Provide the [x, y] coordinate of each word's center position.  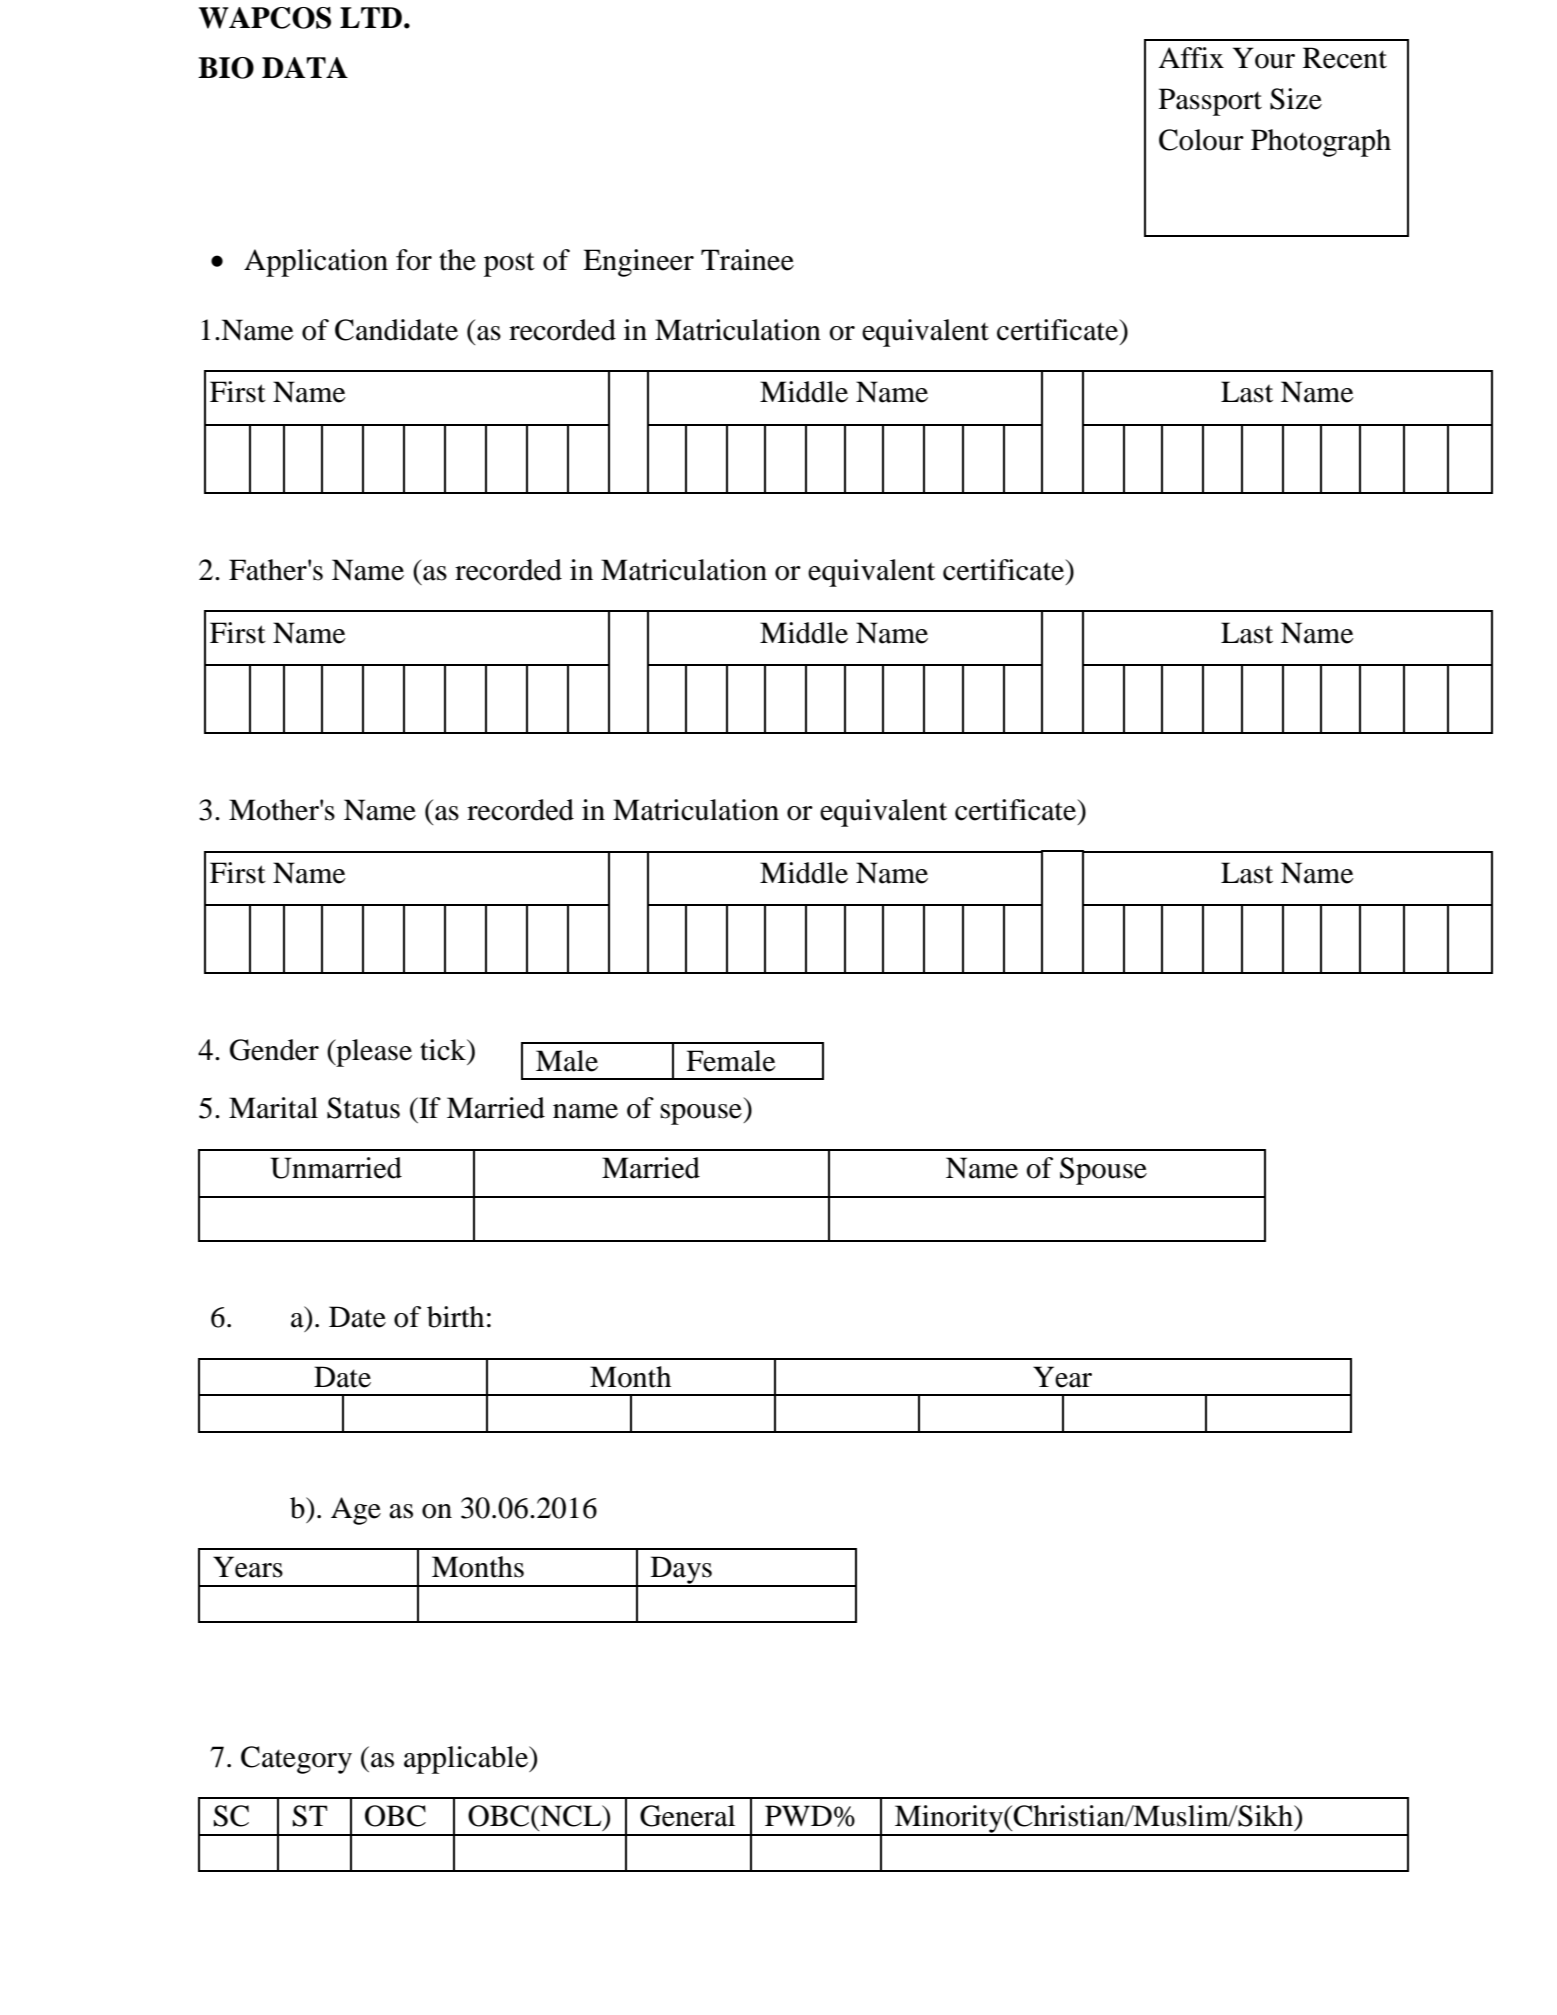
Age [356, 1511]
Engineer [638, 263]
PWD [798, 1815]
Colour [1201, 140]
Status [363, 1108]
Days [681, 1571]
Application [316, 263]
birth [455, 1317]
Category [296, 1760]
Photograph [1321, 143]
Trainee [747, 260]
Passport [1210, 102]
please [373, 1053]
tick [444, 1050]
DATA [305, 67]
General [687, 1816]
